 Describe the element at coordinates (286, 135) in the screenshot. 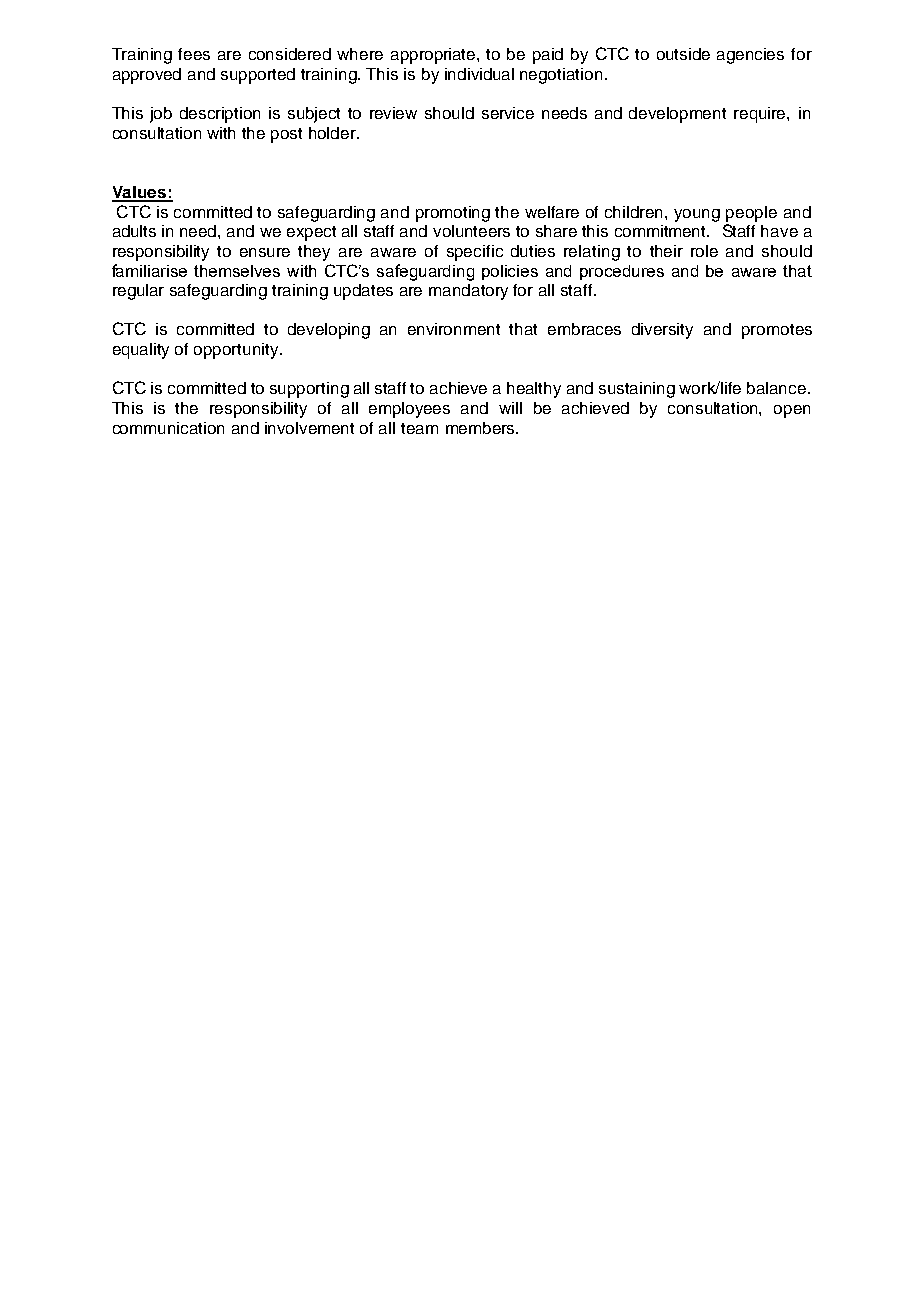

I see `post` at that location.
